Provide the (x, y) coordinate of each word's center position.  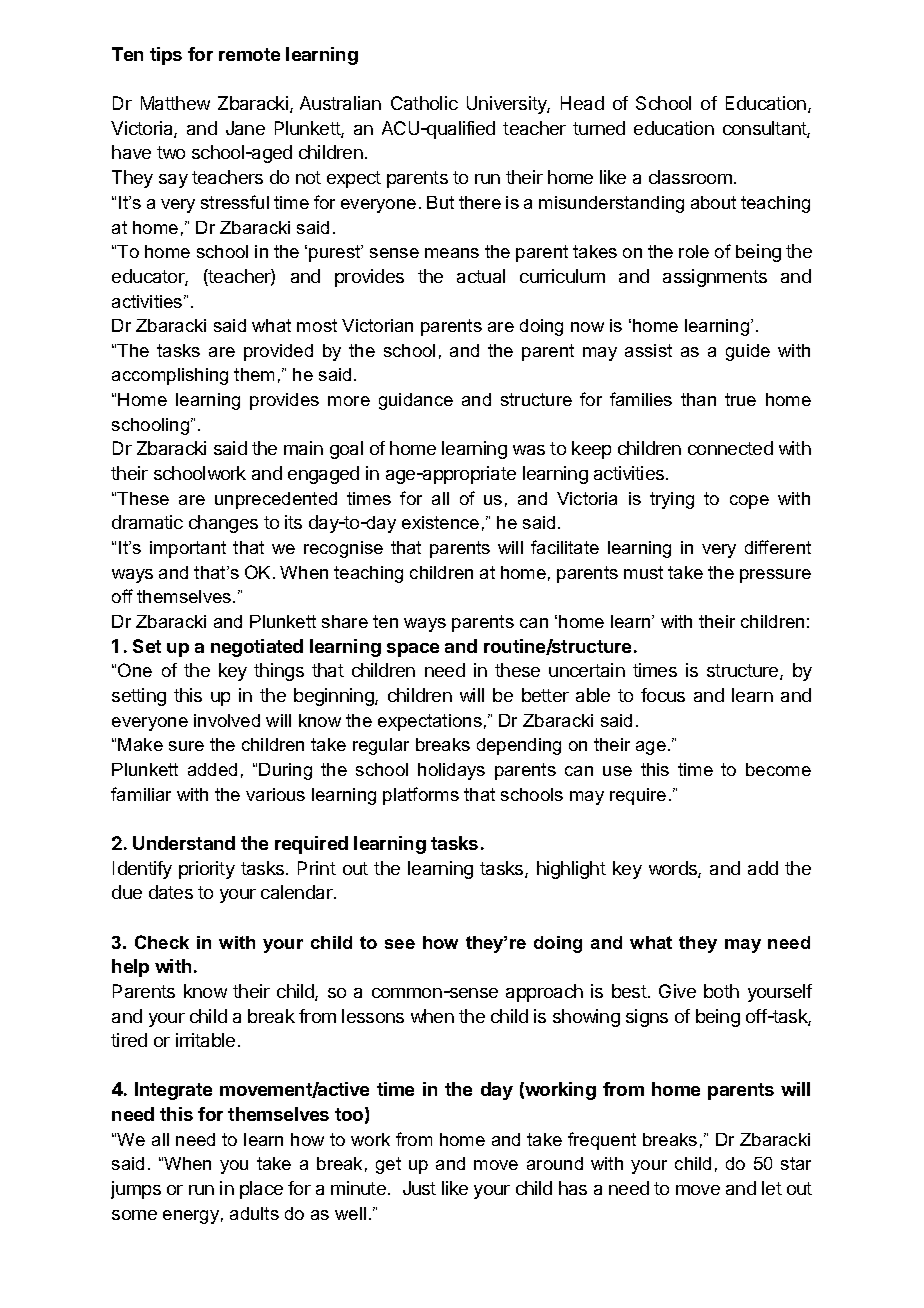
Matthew (175, 103)
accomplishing (170, 376)
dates (171, 892)
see (400, 944)
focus (663, 695)
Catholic (424, 103)
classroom (690, 177)
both (721, 991)
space (413, 650)
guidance (416, 401)
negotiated (257, 648)
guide (748, 352)
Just (419, 1188)
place (261, 1190)
